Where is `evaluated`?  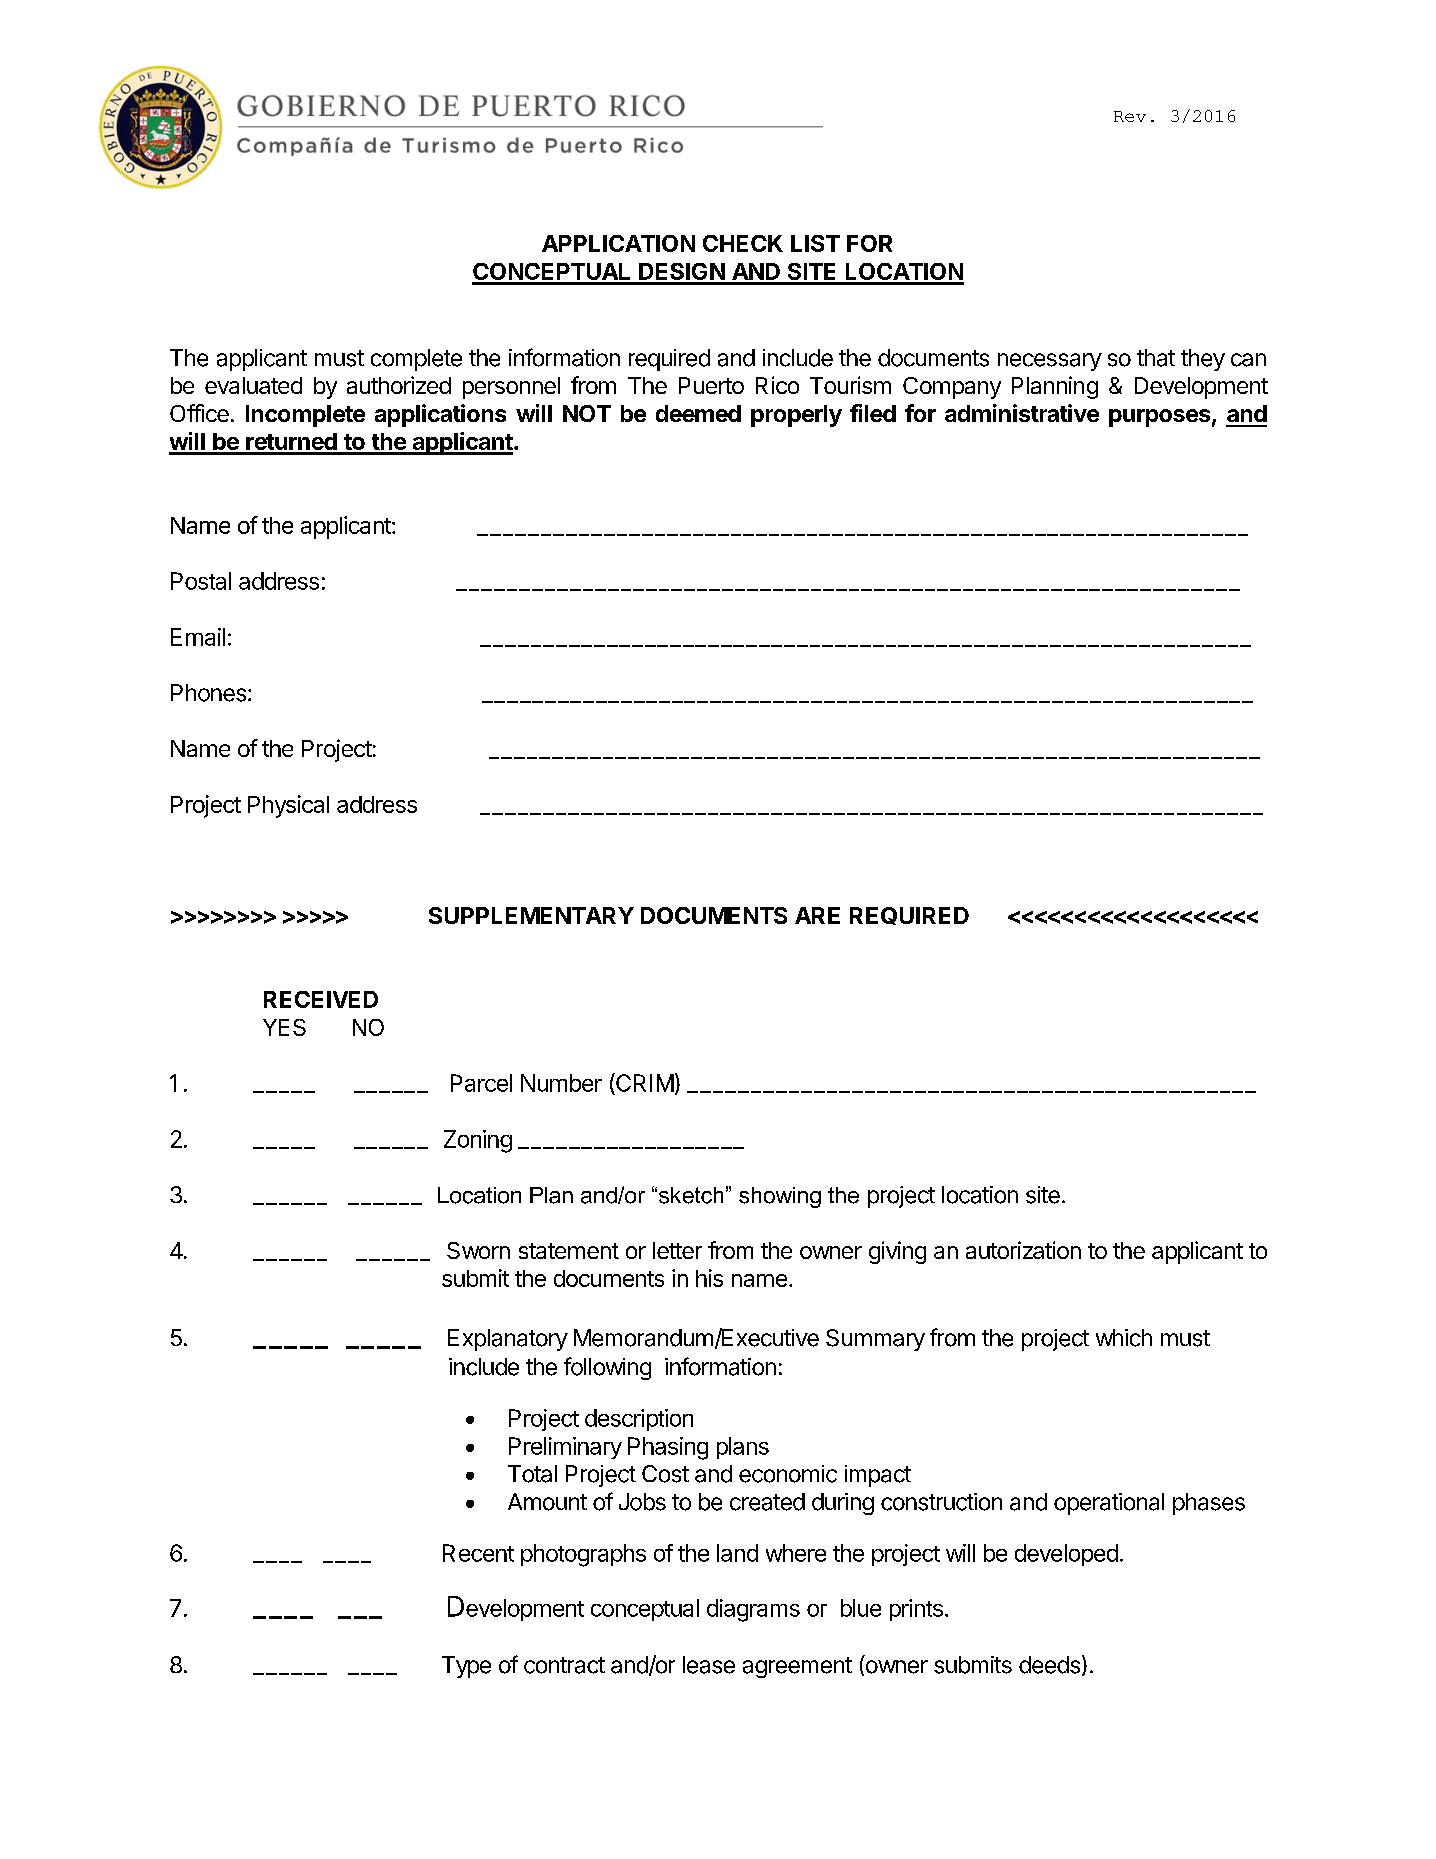
evaluated is located at coordinates (253, 385).
